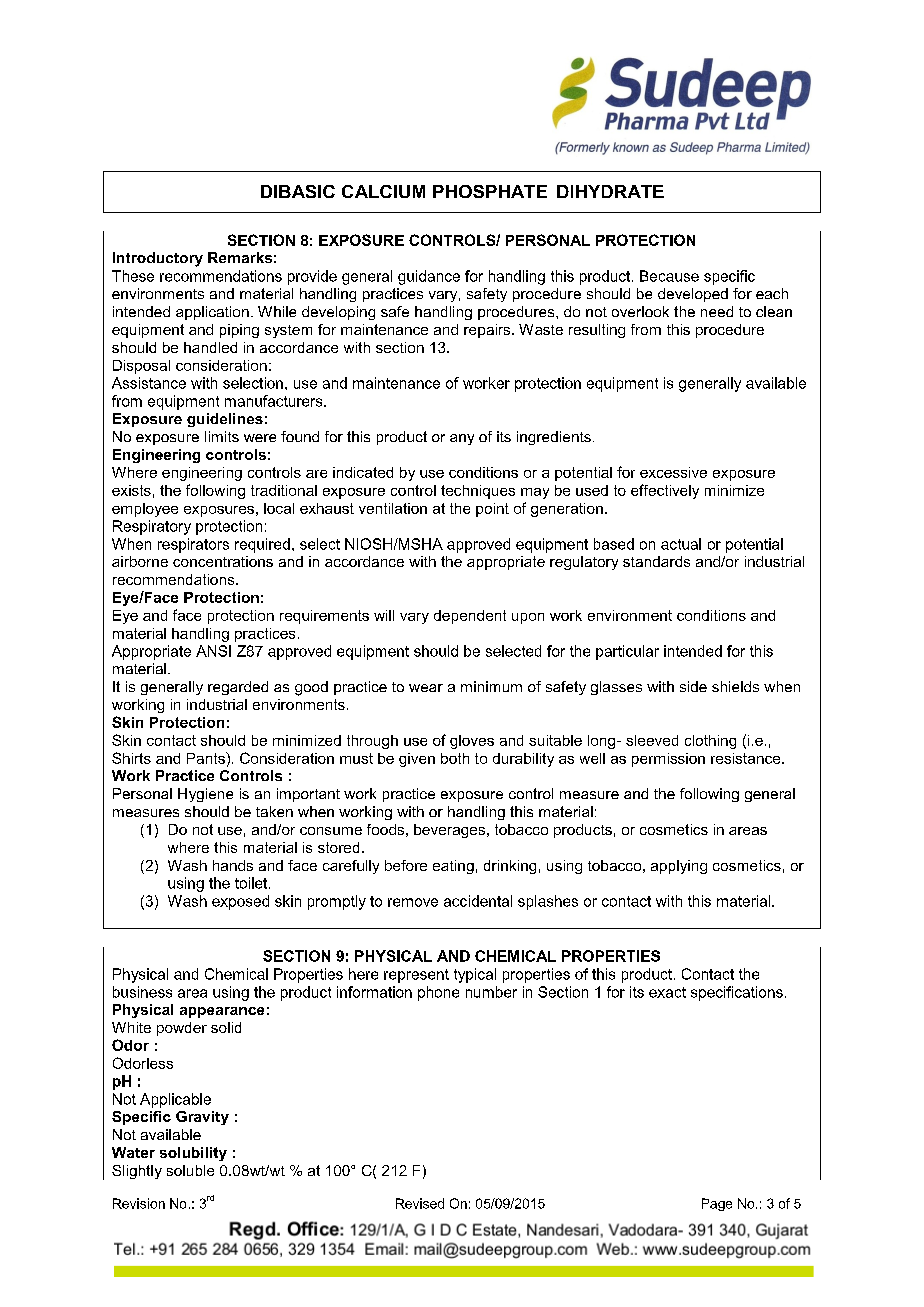 Image resolution: width=924 pixels, height=1307 pixels. What do you see at coordinates (426, 688) in the screenshot?
I see `wear` at bounding box center [426, 688].
